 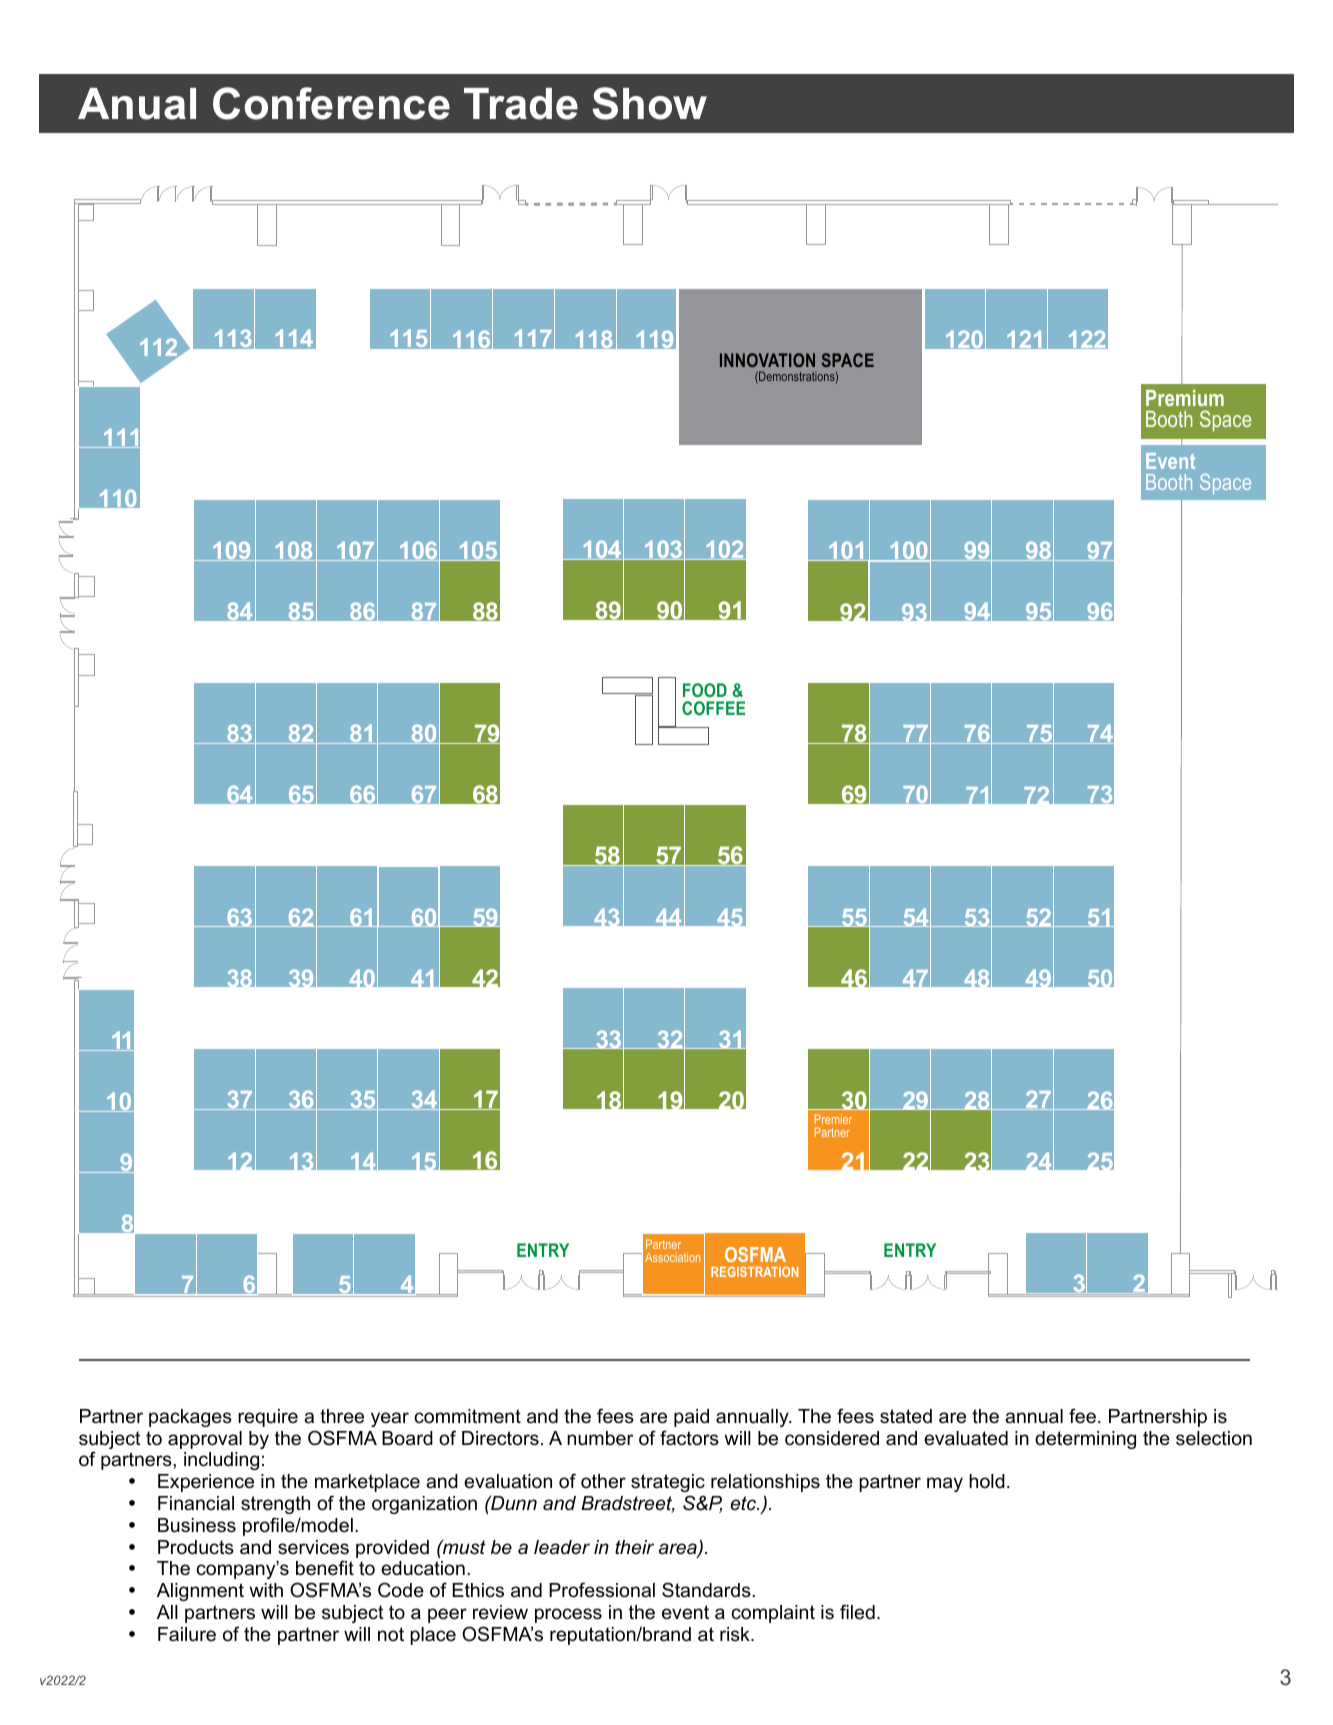 I want to click on Standards, so click(x=707, y=1590).
